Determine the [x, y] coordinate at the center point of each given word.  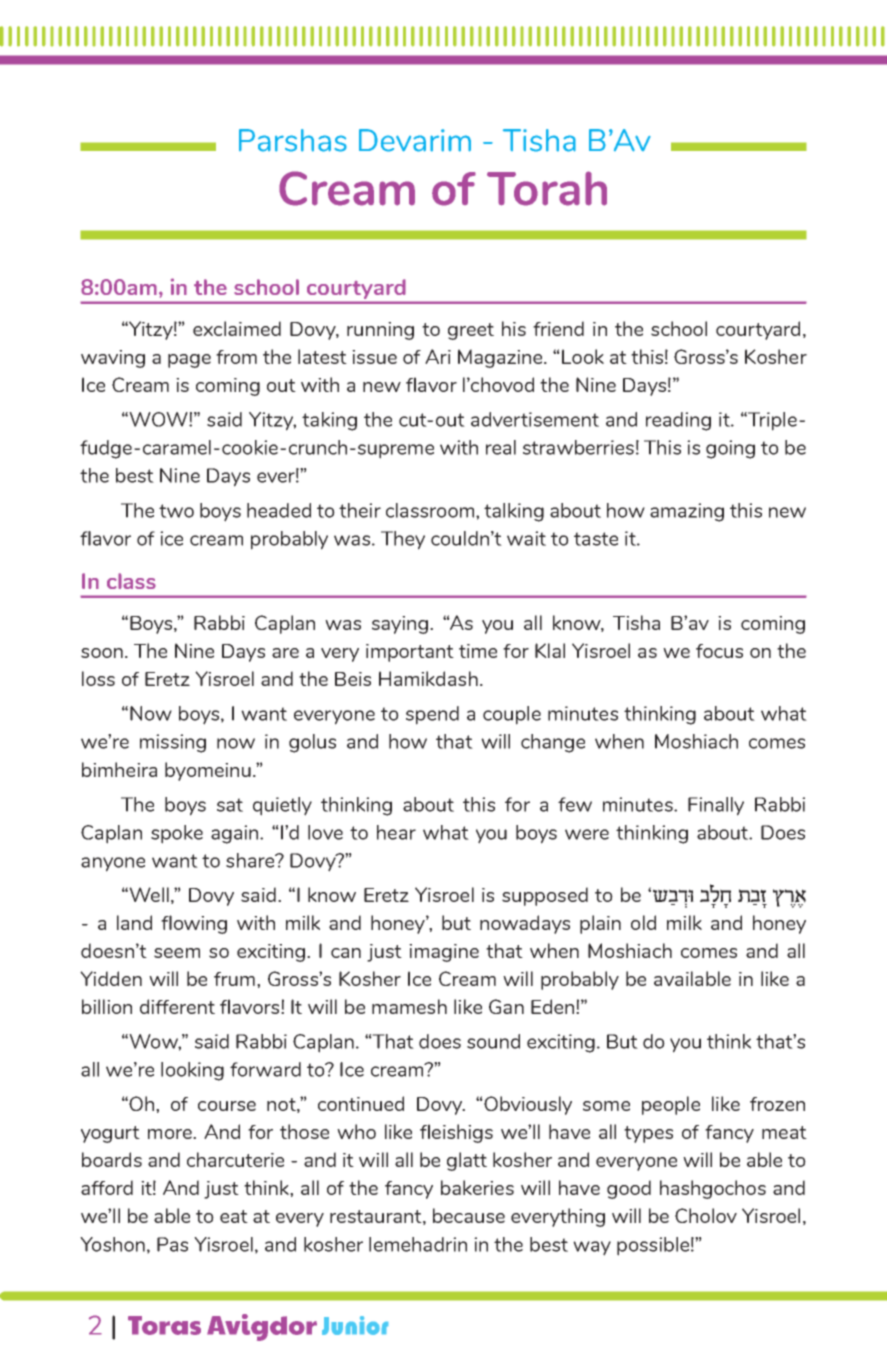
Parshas [293, 140]
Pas [172, 1244]
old [643, 922]
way [592, 1248]
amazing [687, 512]
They [403, 540]
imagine [444, 953]
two [176, 511]
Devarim [415, 140]
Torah [547, 188]
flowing [194, 924]
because [469, 1215]
